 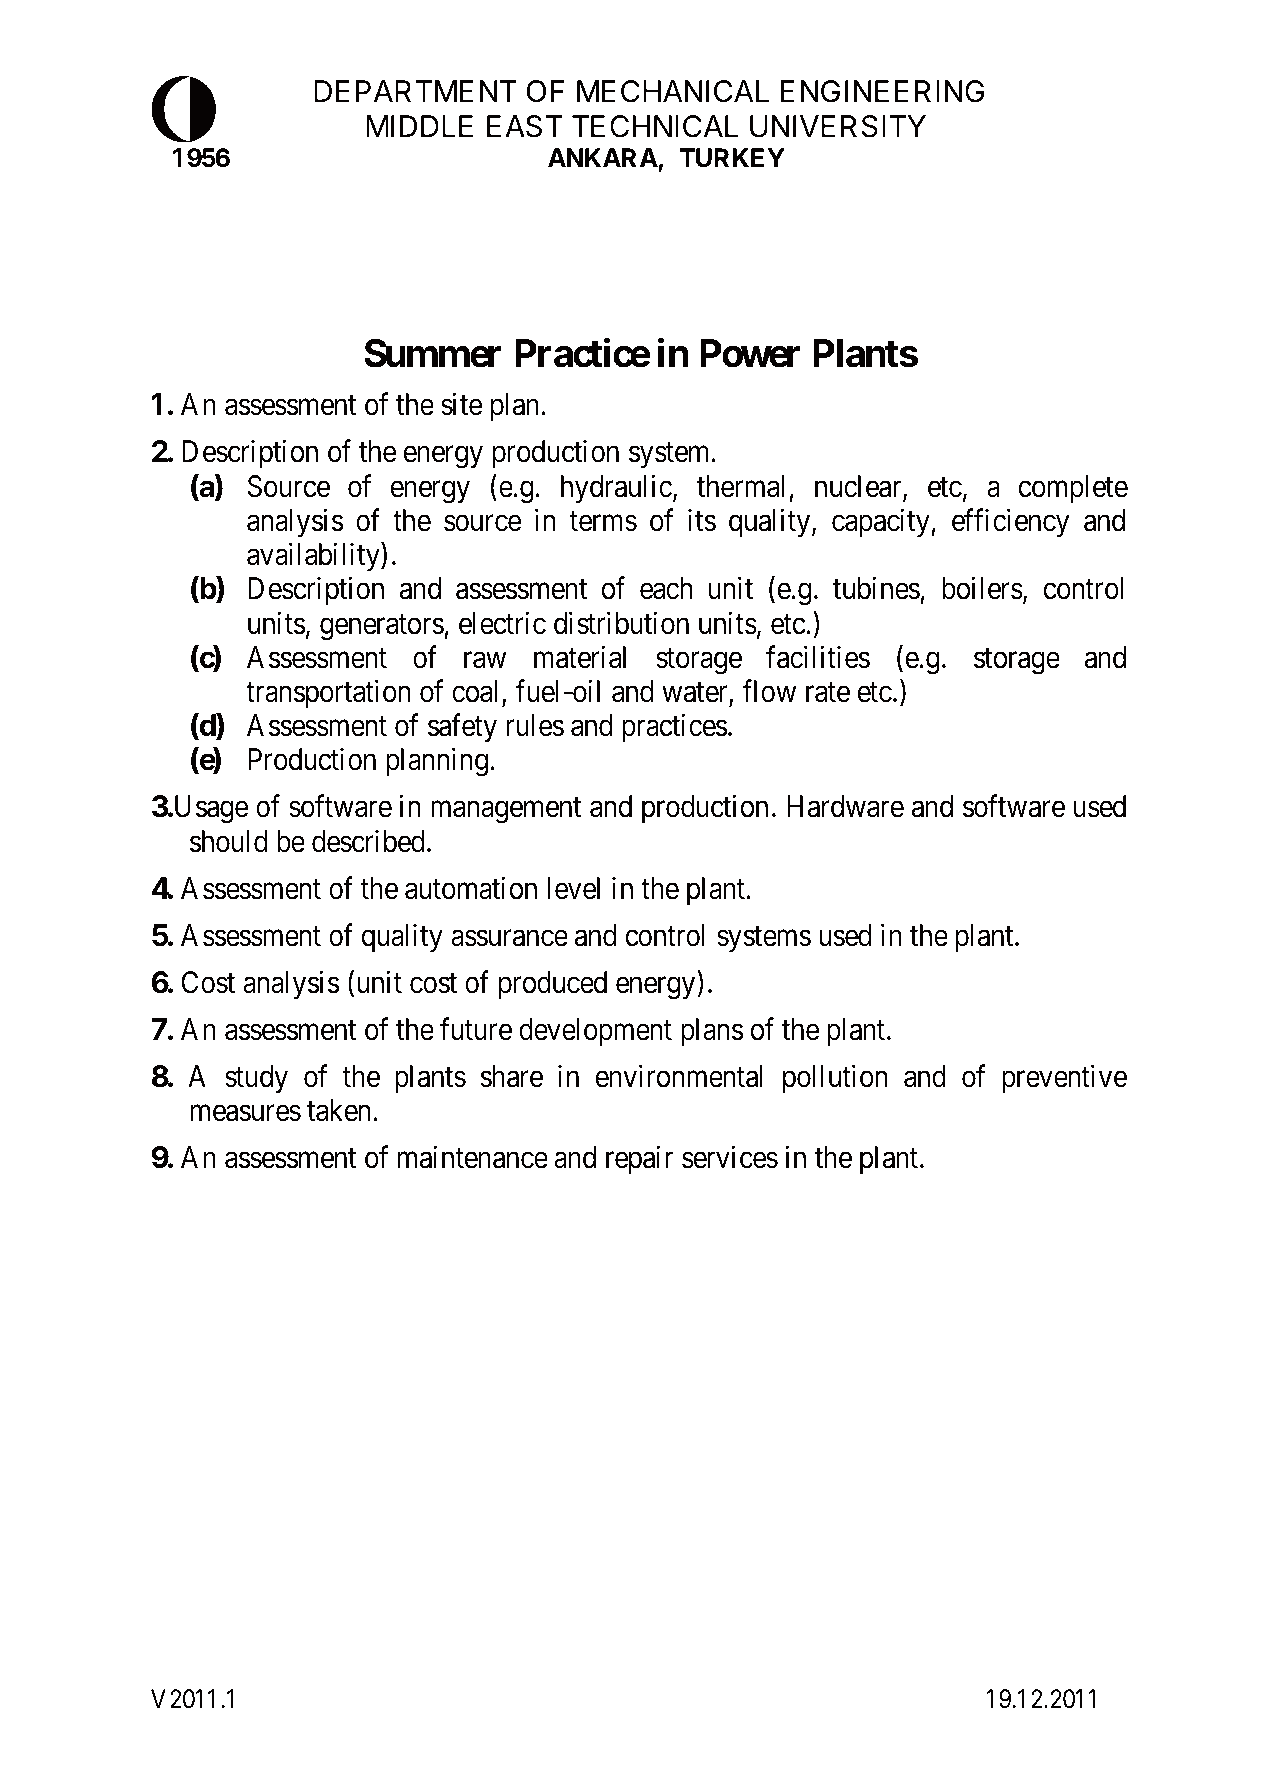 What do you see at coordinates (621, 623) in the screenshot?
I see `distribution` at bounding box center [621, 623].
